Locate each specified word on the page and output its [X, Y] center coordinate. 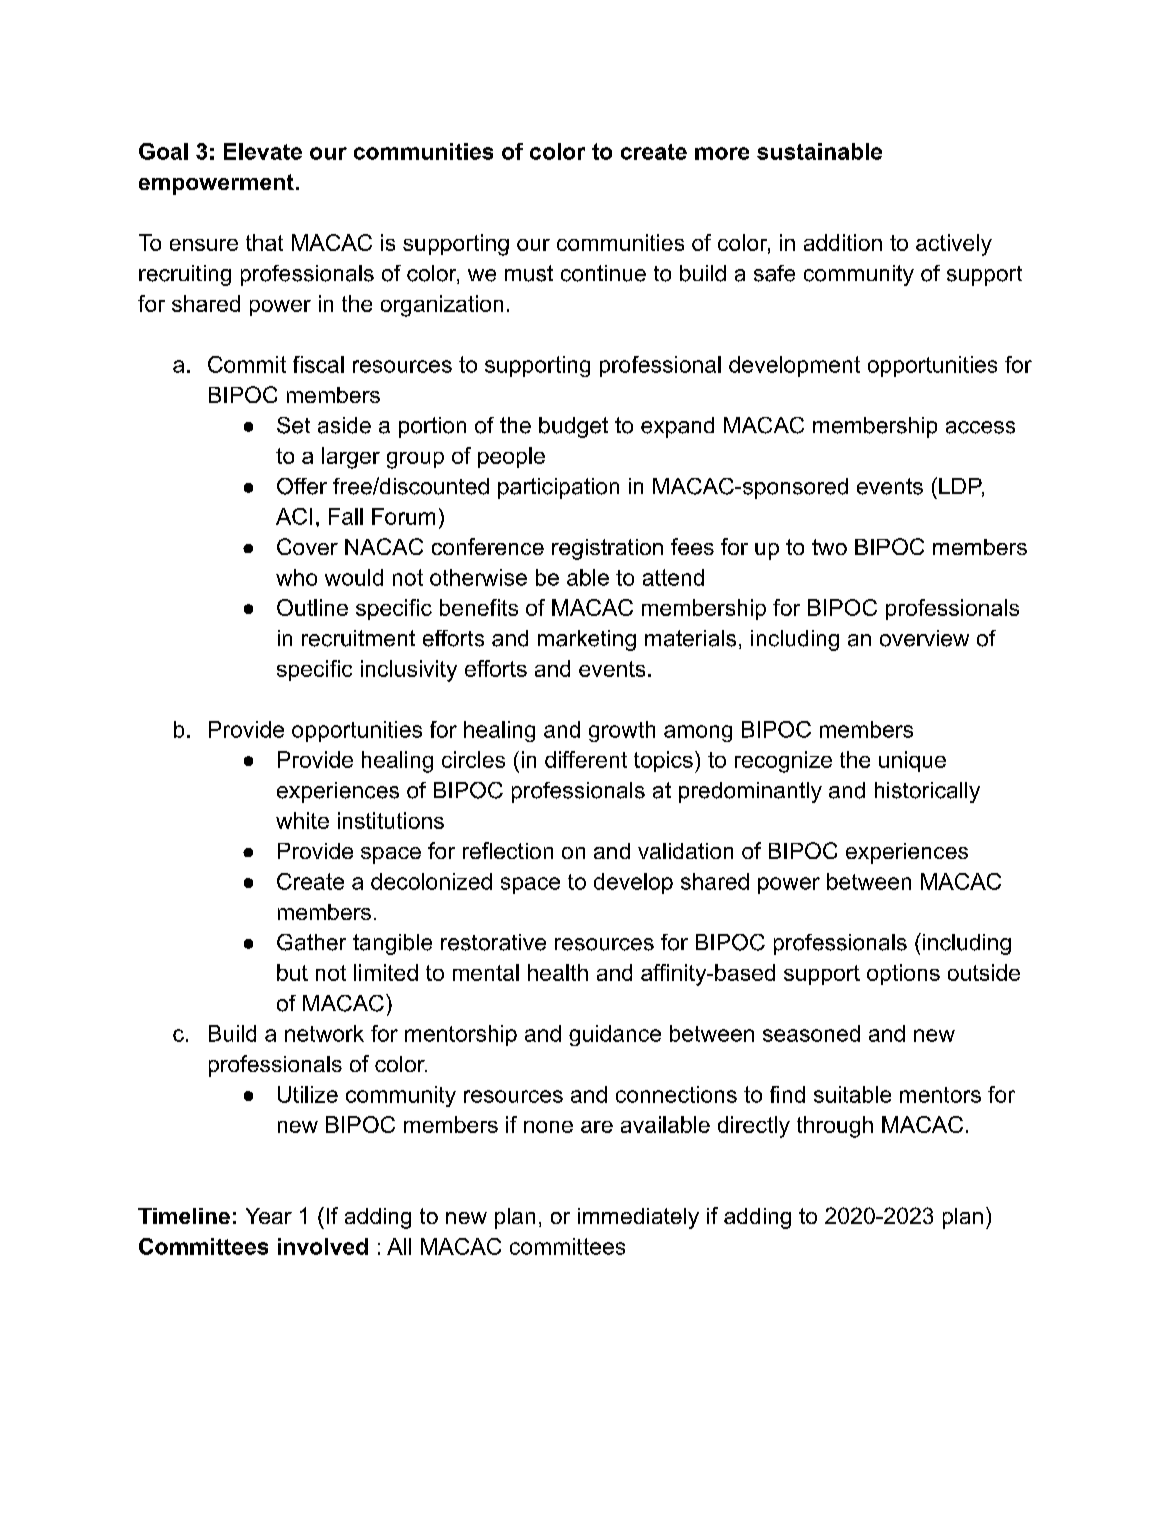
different [586, 759]
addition [843, 242]
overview [924, 638]
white [302, 820]
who [296, 577]
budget [573, 427]
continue [603, 273]
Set [293, 425]
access [980, 427]
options [903, 974]
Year [269, 1216]
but [292, 972]
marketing [587, 640]
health [558, 972]
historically [927, 792]
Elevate [263, 151]
